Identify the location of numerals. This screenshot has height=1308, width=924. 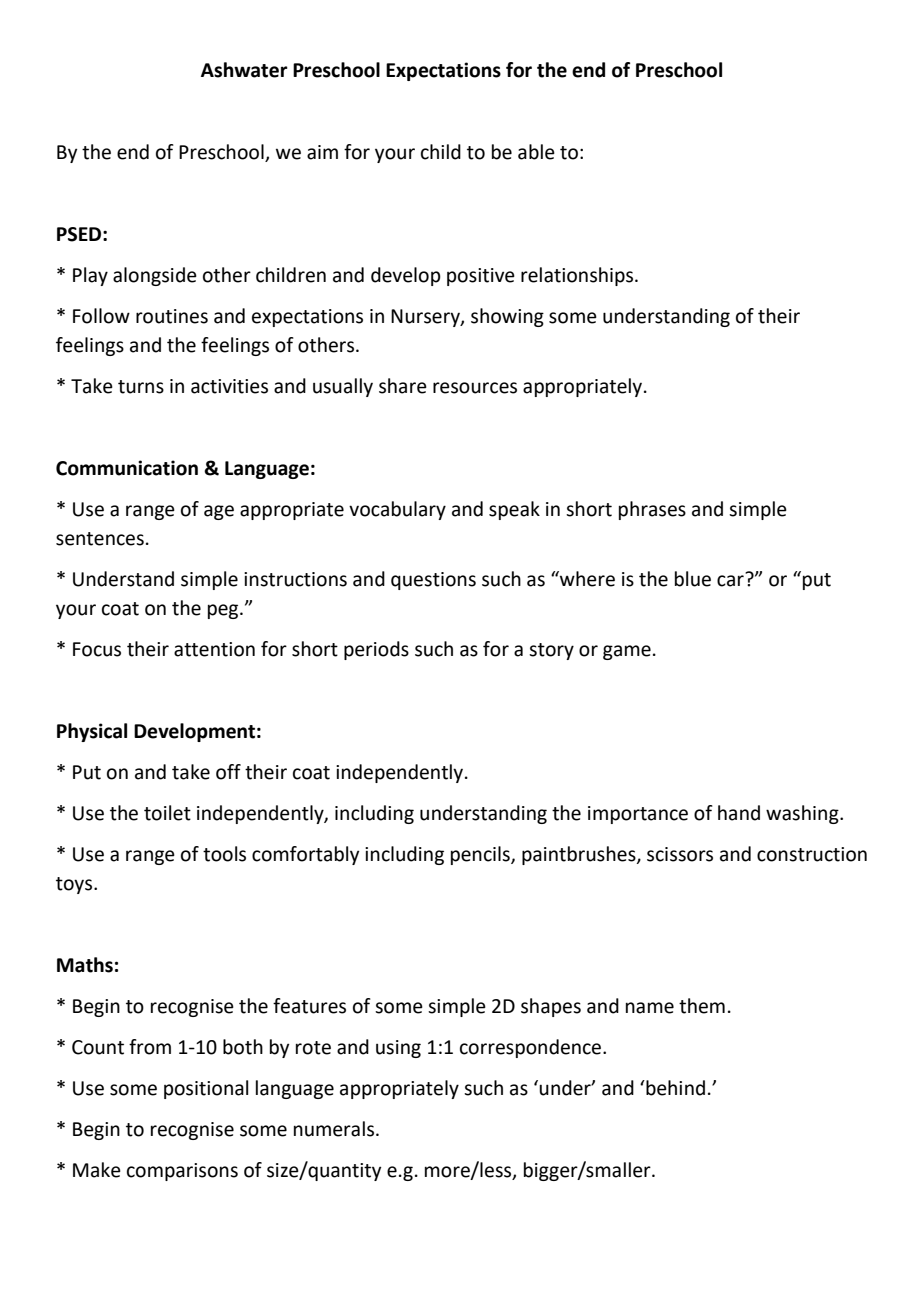
(334, 1129).
